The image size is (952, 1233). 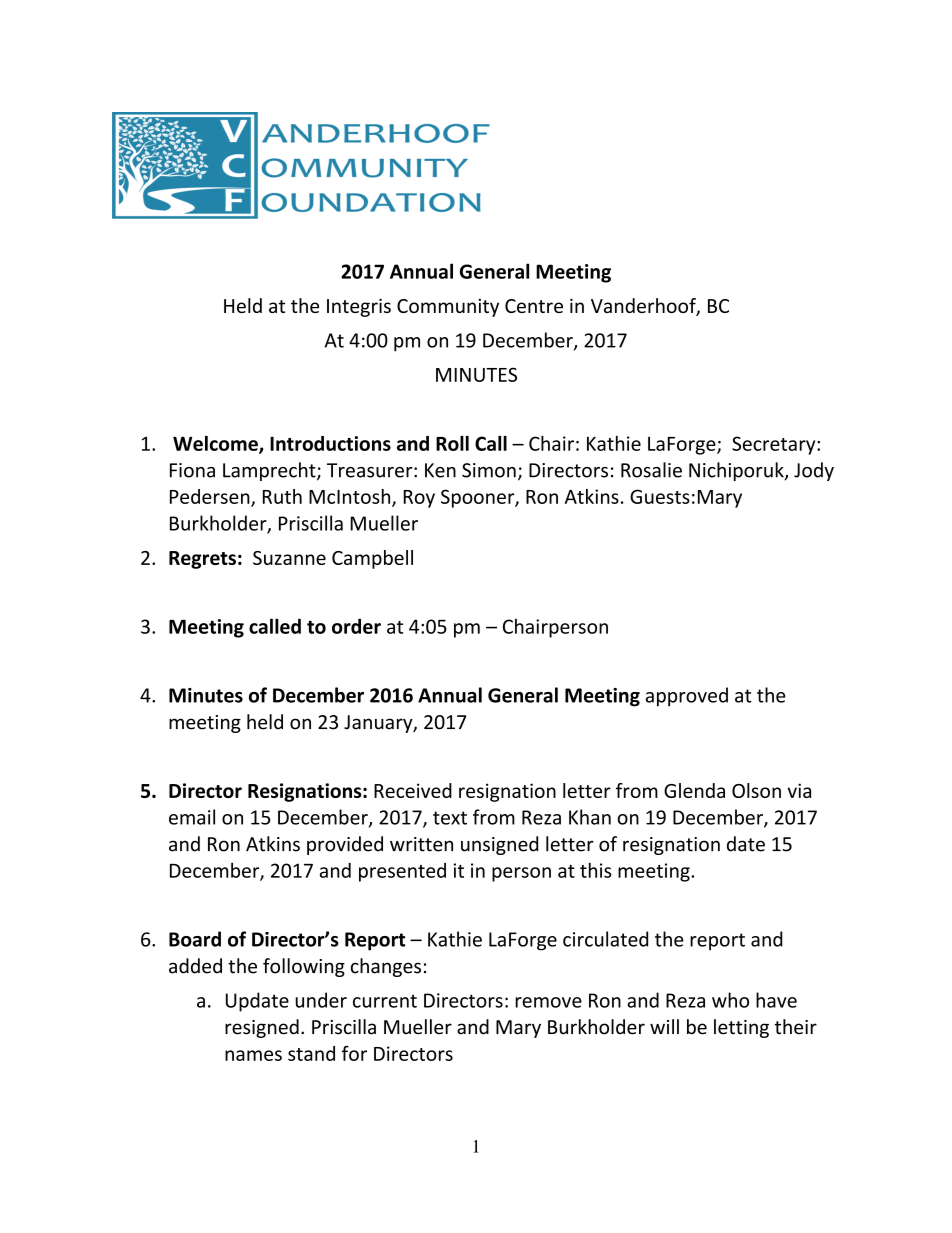 What do you see at coordinates (499, 845) in the image?
I see `unsigned` at bounding box center [499, 845].
